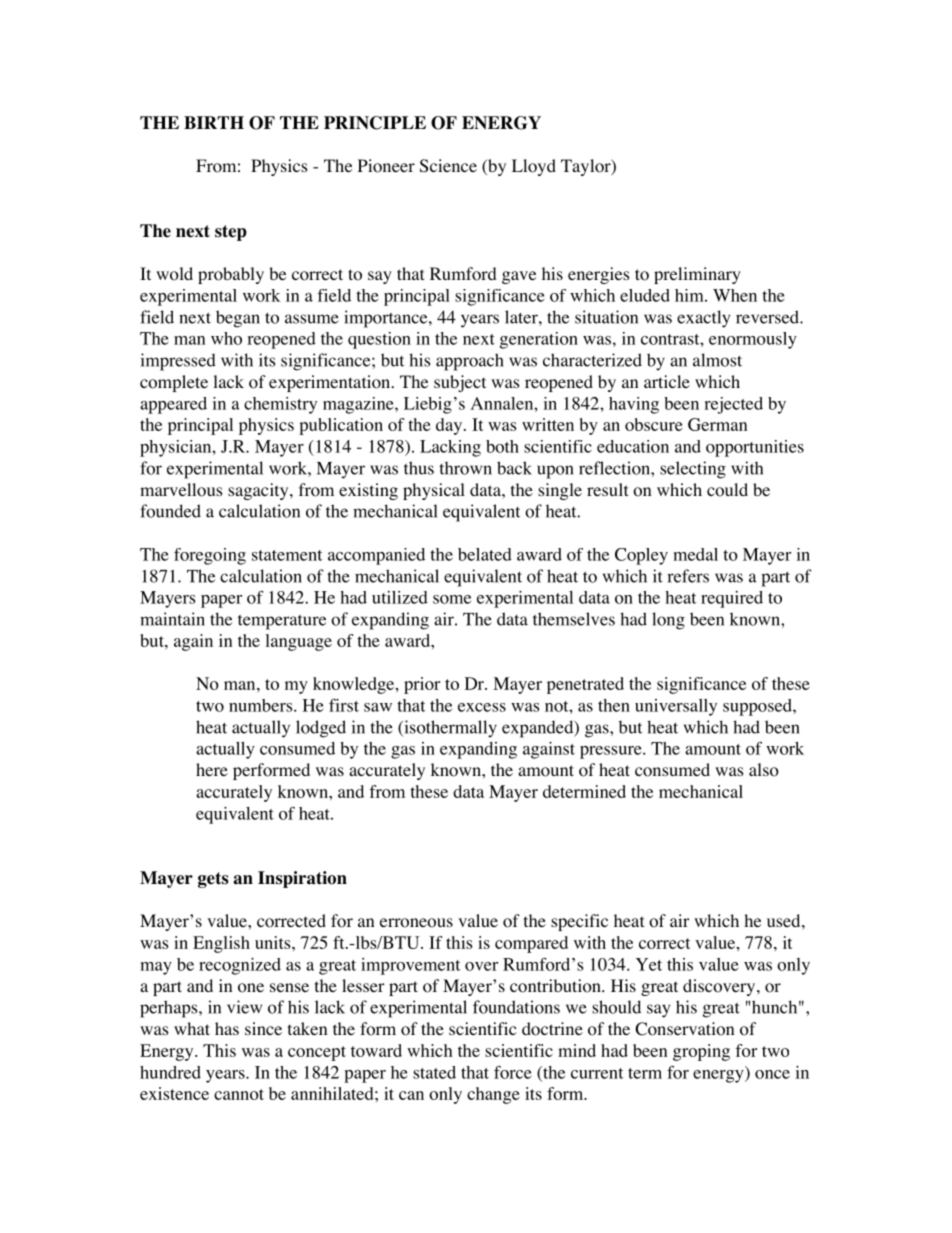 The height and width of the screenshot is (1233, 952). I want to click on also, so click(764, 770).
